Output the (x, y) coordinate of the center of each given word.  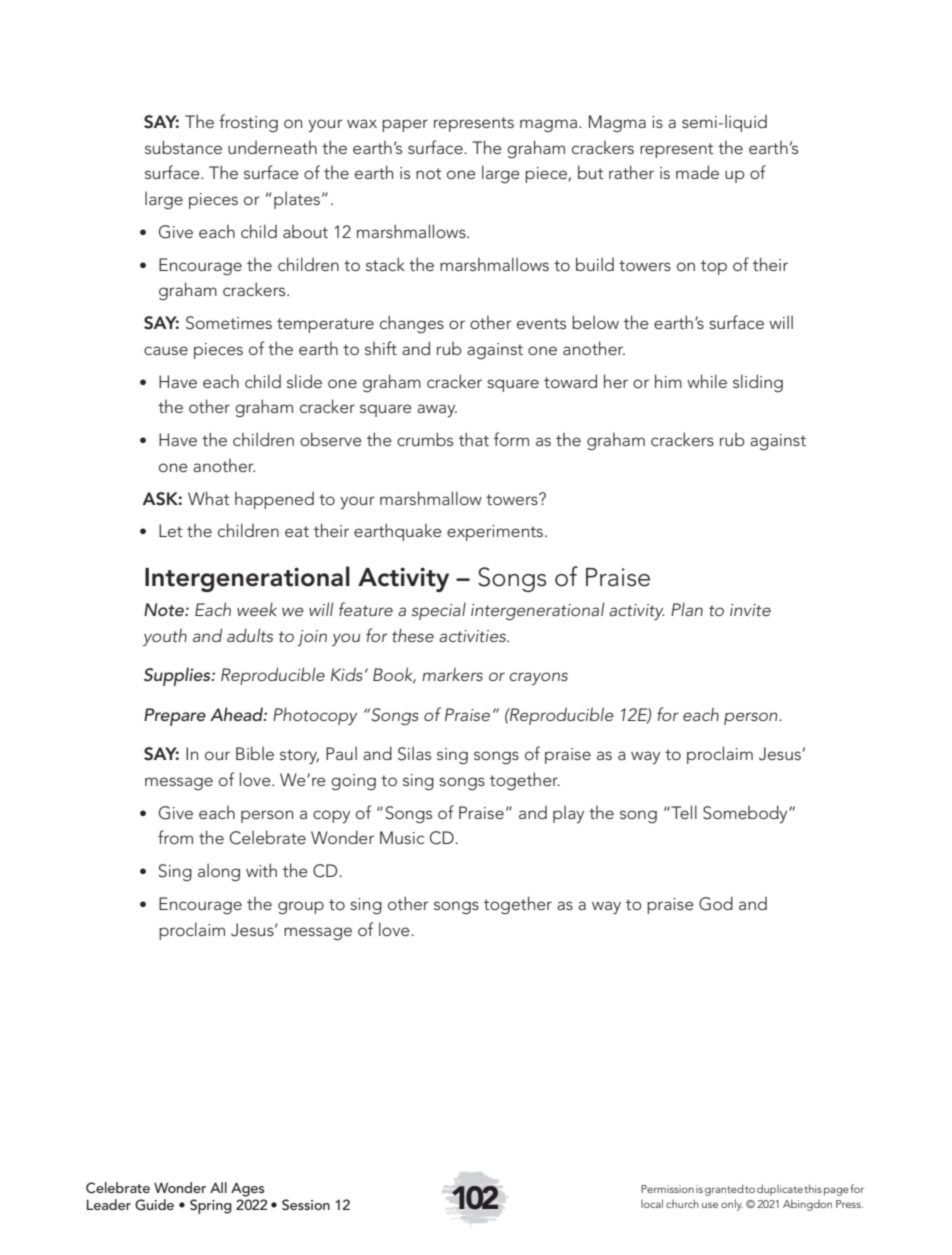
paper (405, 125)
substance (183, 147)
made (697, 172)
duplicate (780, 1190)
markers (452, 674)
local (652, 1203)
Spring (211, 1206)
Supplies (178, 676)
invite (750, 610)
